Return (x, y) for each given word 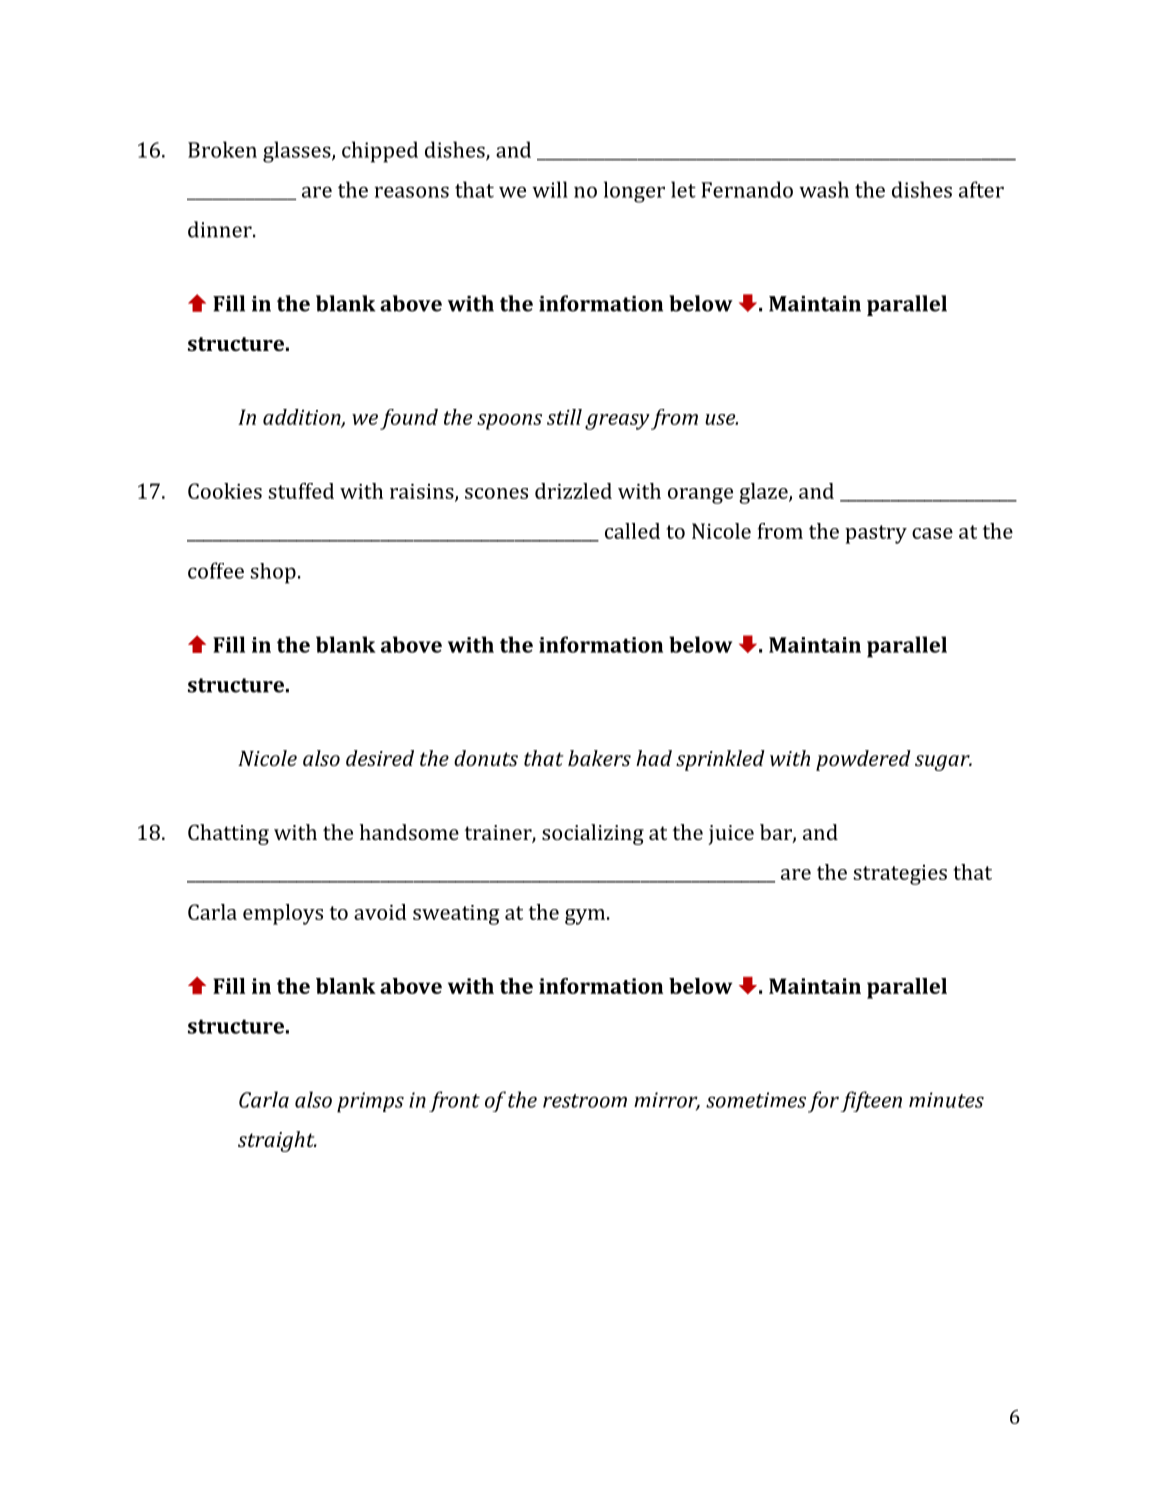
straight (277, 1141)
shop (273, 573)
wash (824, 189)
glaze (764, 493)
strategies (900, 875)
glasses (298, 152)
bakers (599, 758)
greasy (617, 422)
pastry (876, 534)
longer (634, 192)
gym (585, 917)
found (409, 419)
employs (283, 914)
